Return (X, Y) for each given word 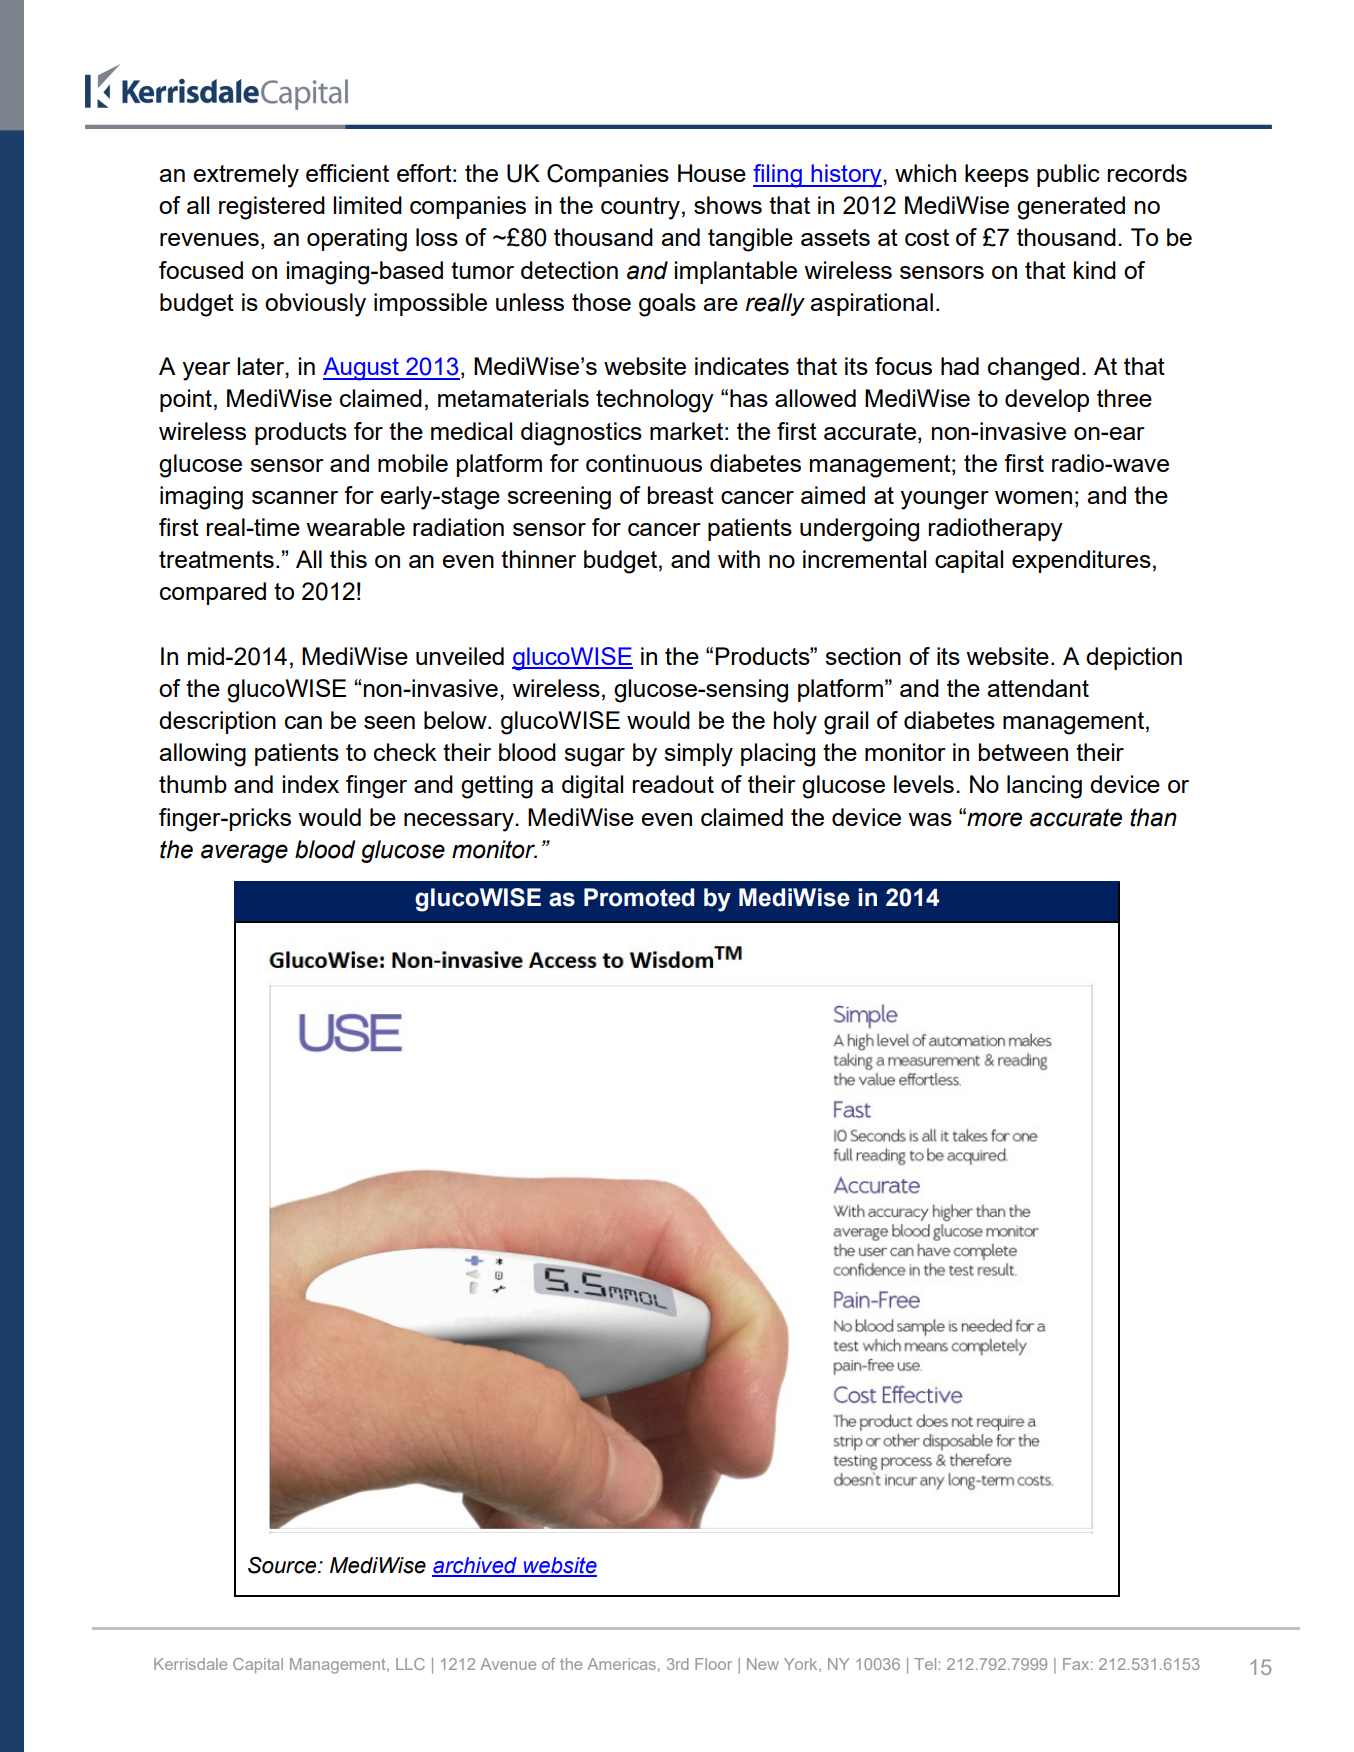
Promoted (639, 897)
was (930, 819)
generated (1071, 208)
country (640, 208)
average (244, 853)
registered (272, 208)
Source (283, 1565)
